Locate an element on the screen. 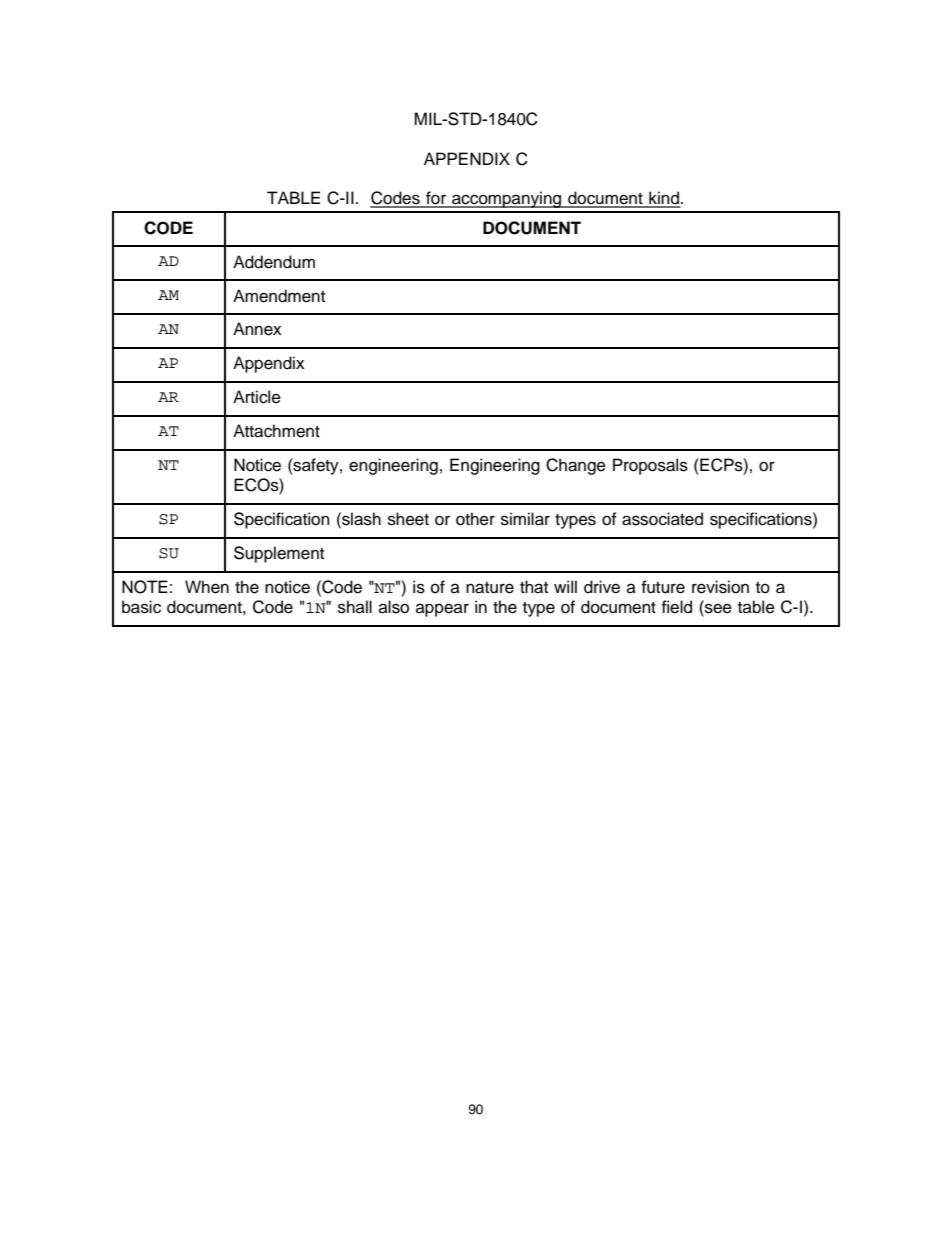  Addendum is located at coordinates (274, 262).
